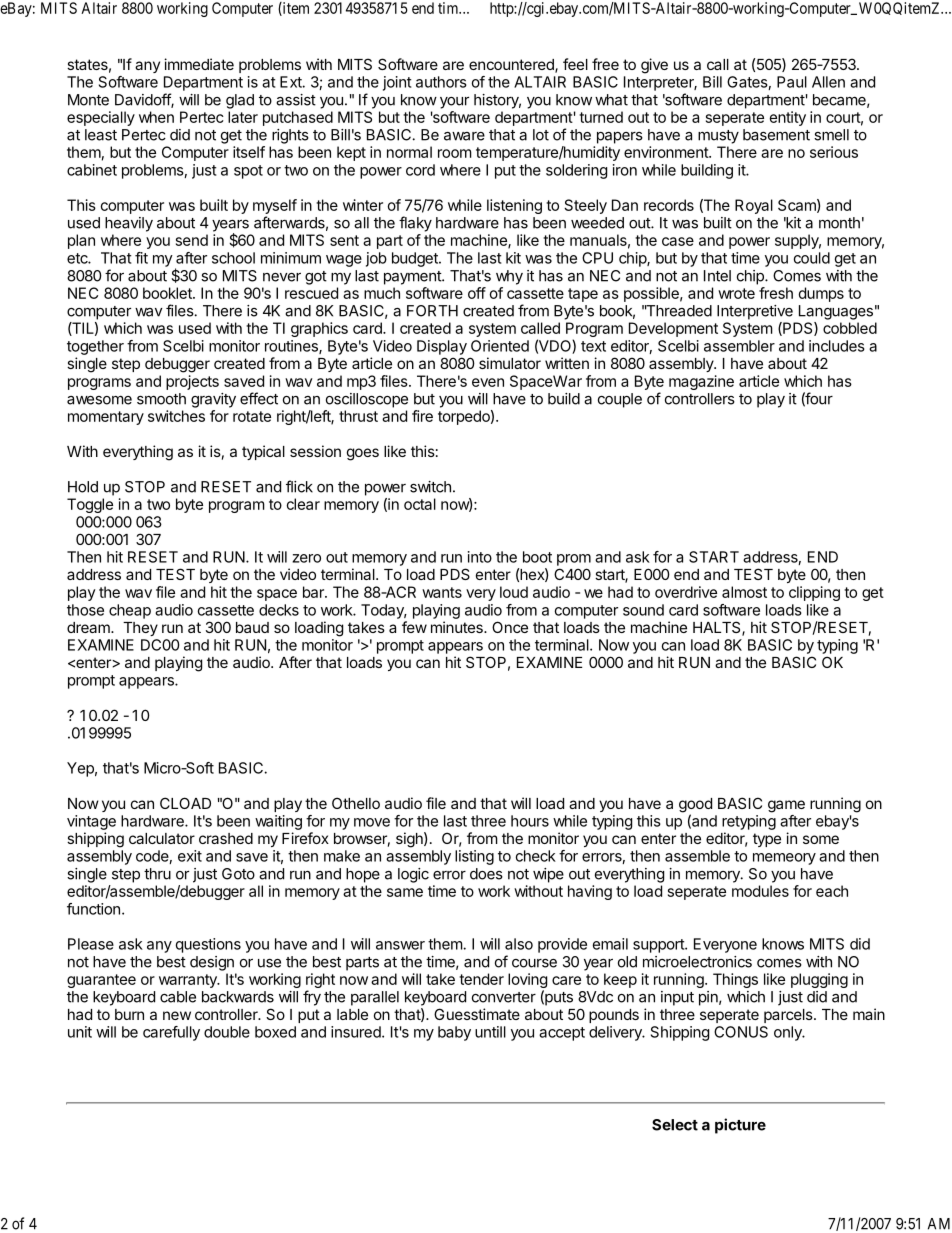  I want to click on calculator, so click(162, 838).
